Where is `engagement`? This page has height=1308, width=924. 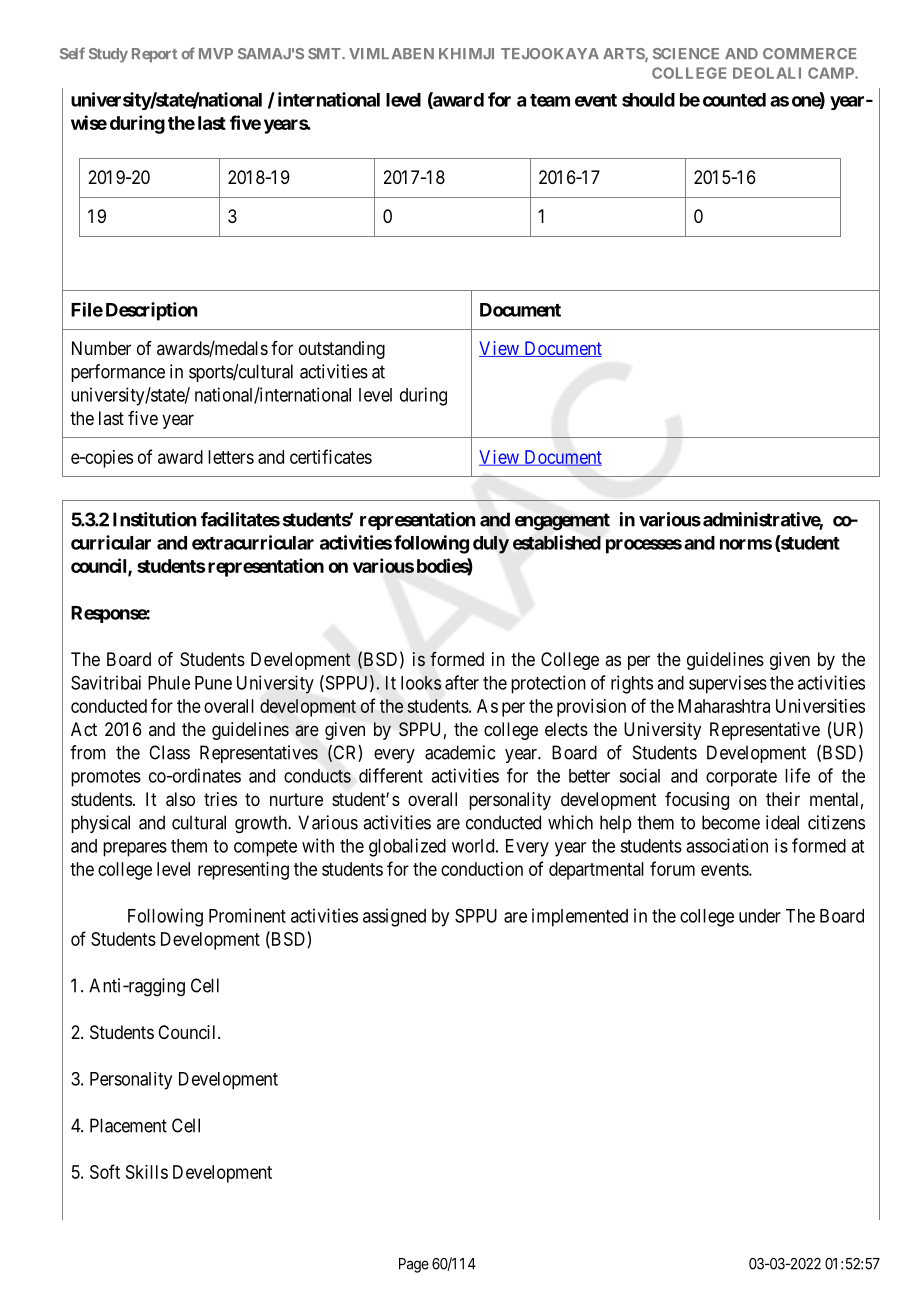 engagement is located at coordinates (562, 522).
